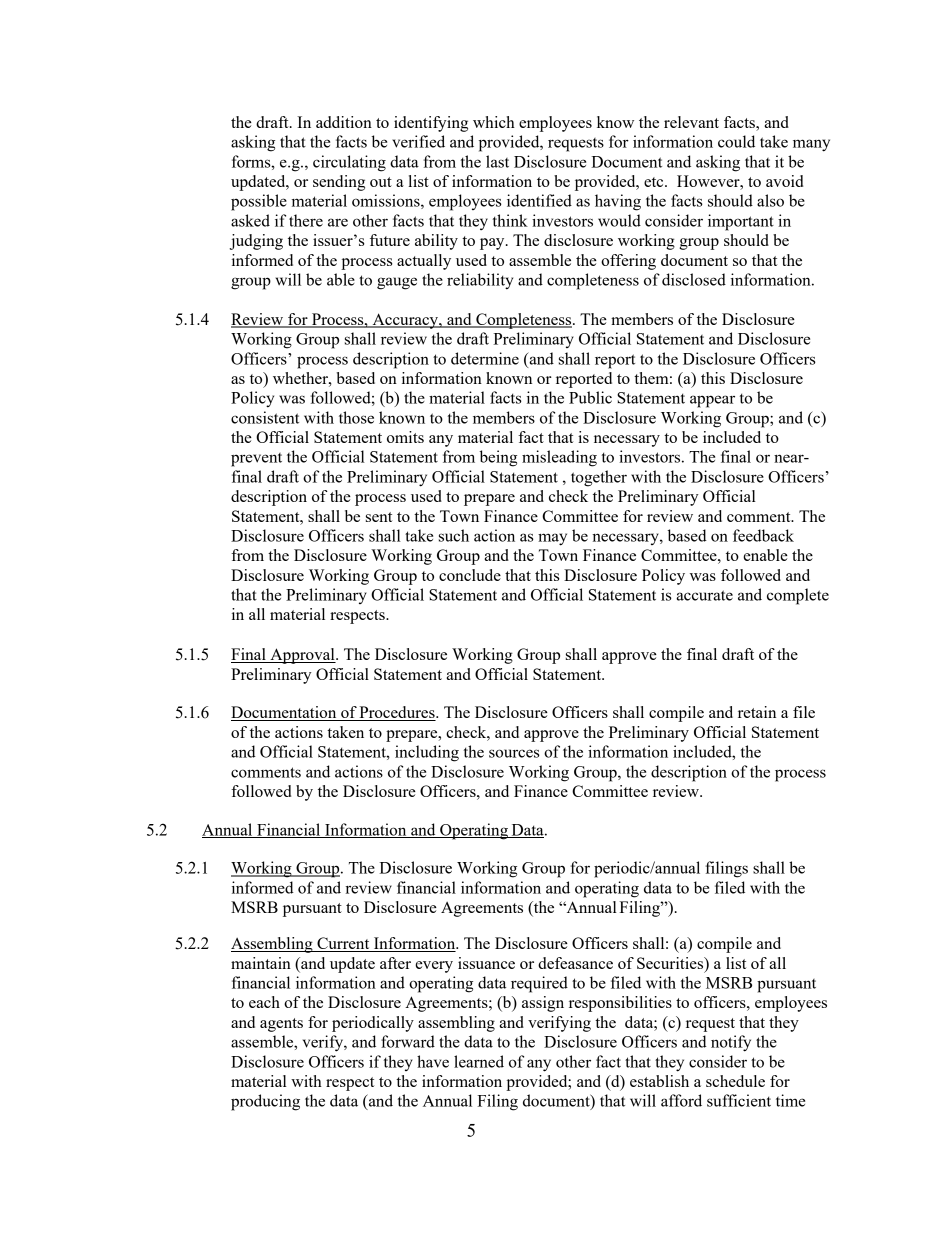 This screenshot has width=952, height=1233. What do you see at coordinates (349, 163) in the screenshot?
I see `circulating` at bounding box center [349, 163].
